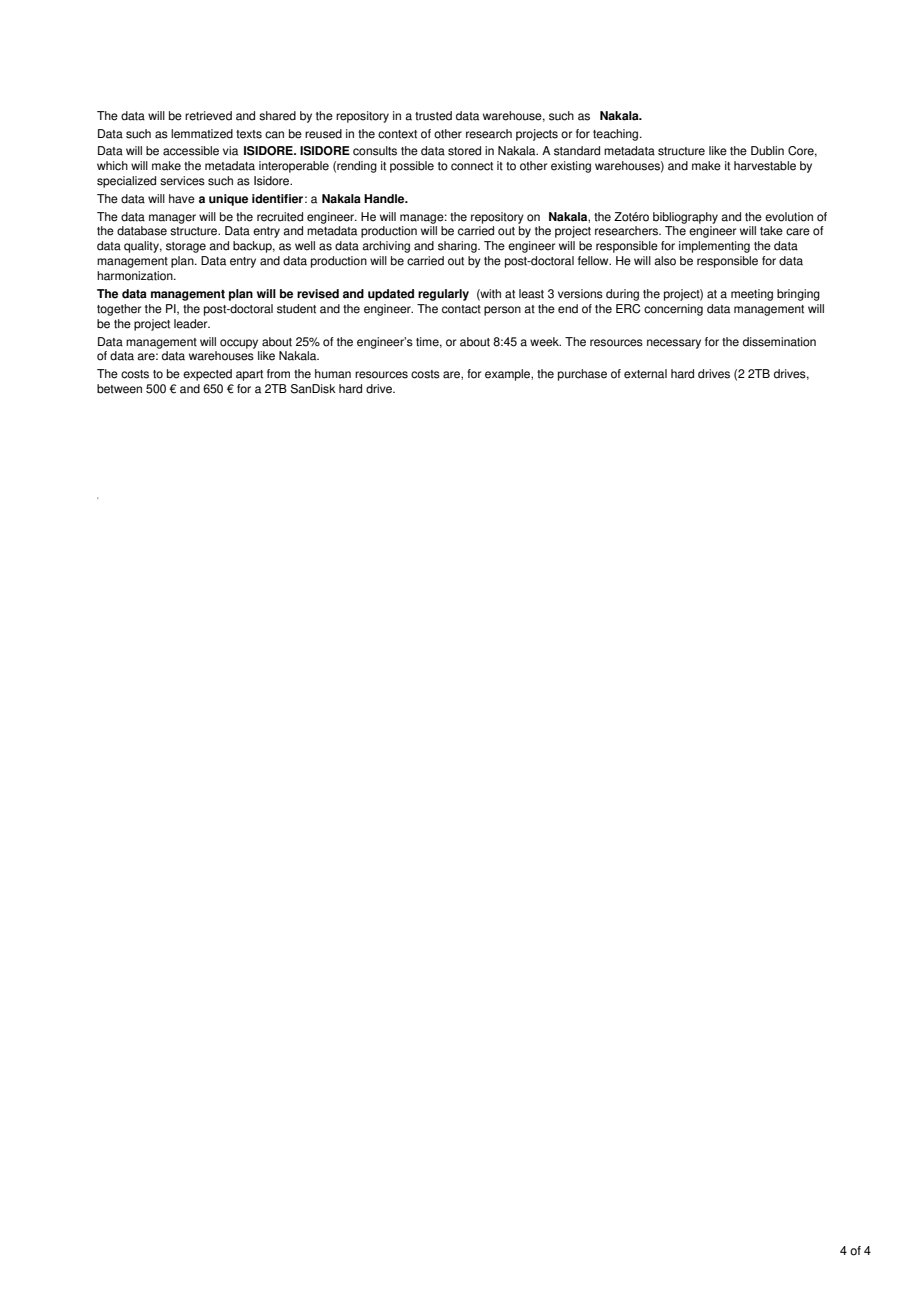 Image resolution: width=924 pixels, height=1308 pixels. What do you see at coordinates (617, 135) in the page?
I see `teaching` at bounding box center [617, 135].
